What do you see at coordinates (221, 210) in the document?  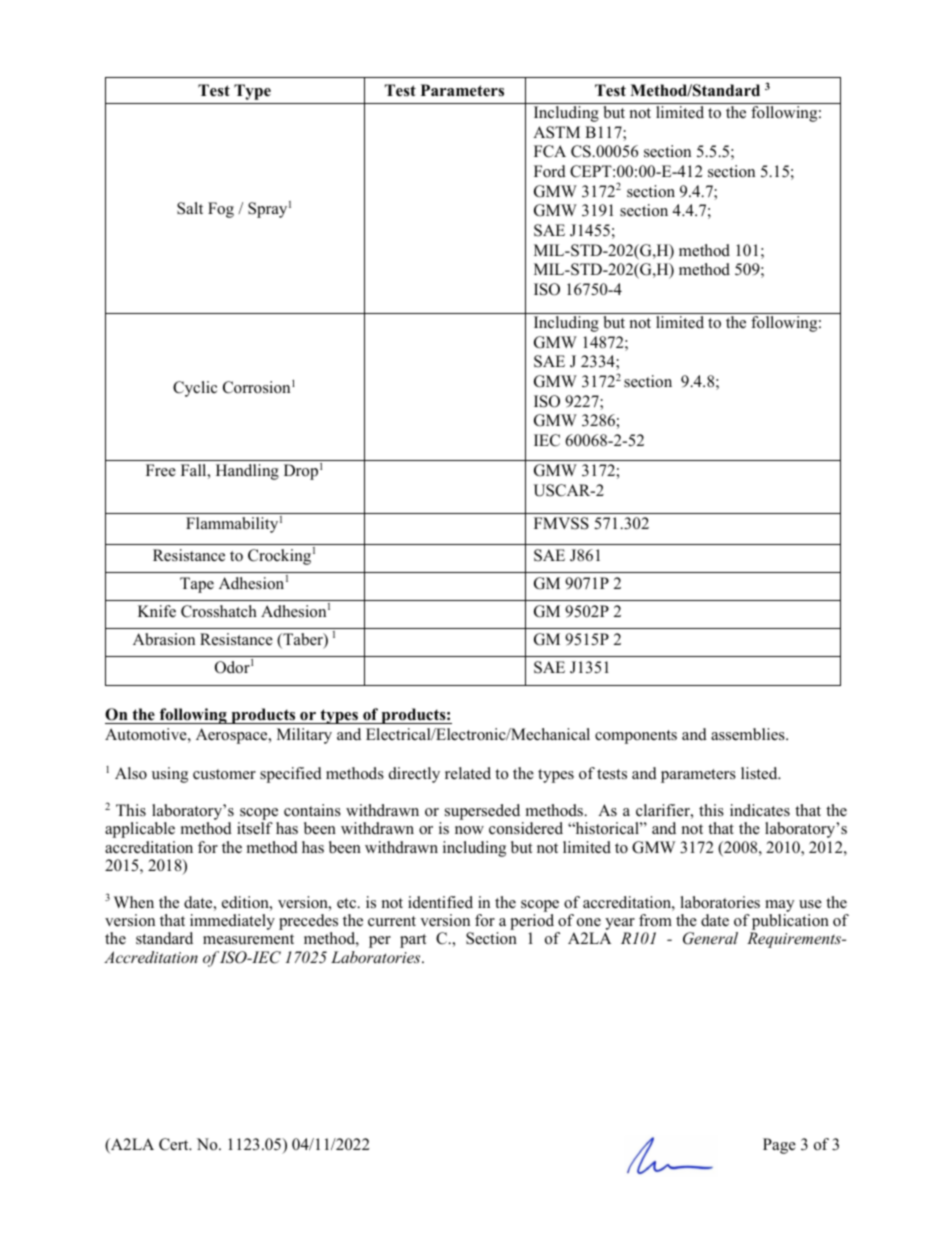 I see `Fog` at bounding box center [221, 210].
